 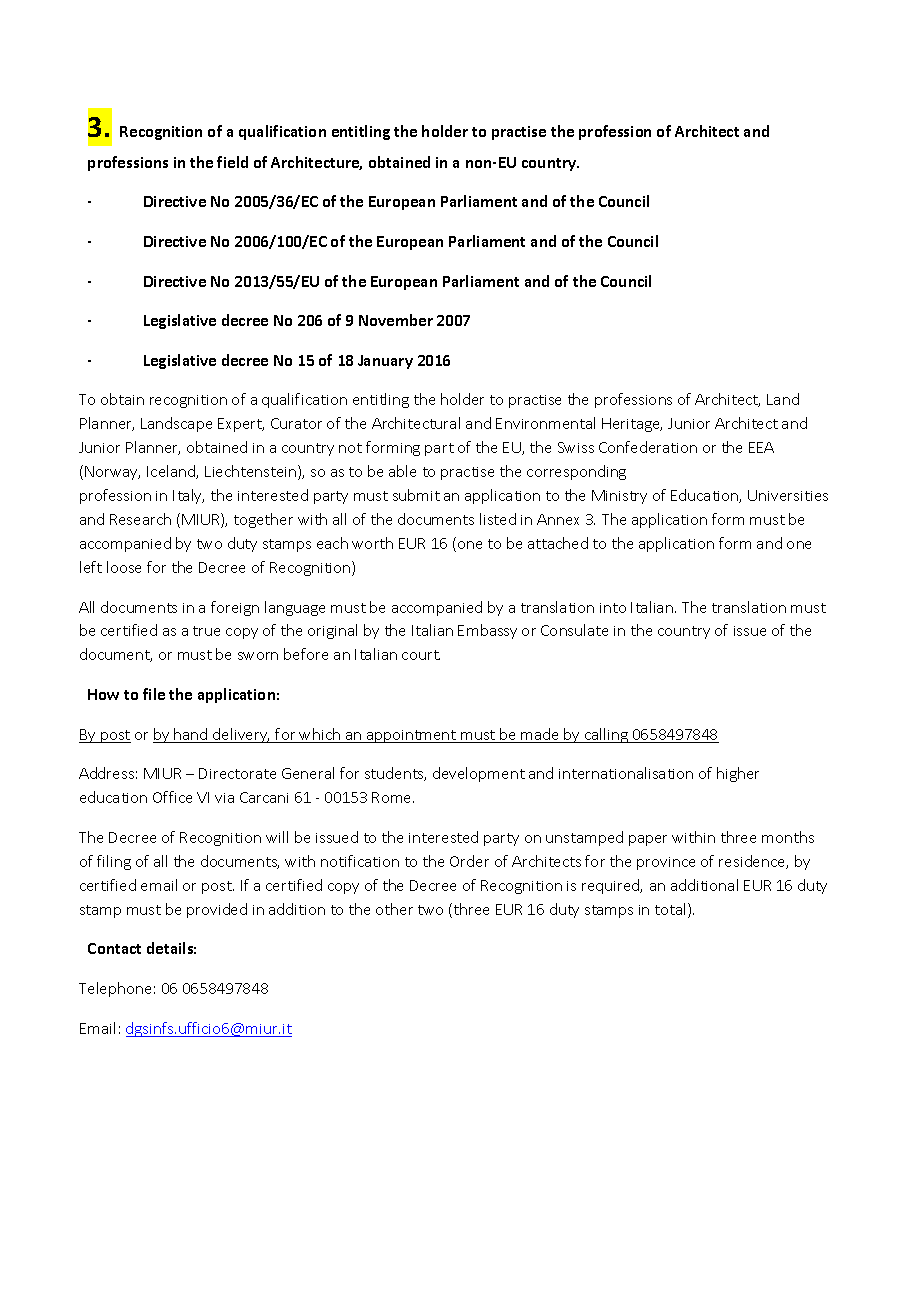 What do you see at coordinates (672, 910) in the page?
I see `total` at bounding box center [672, 910].
